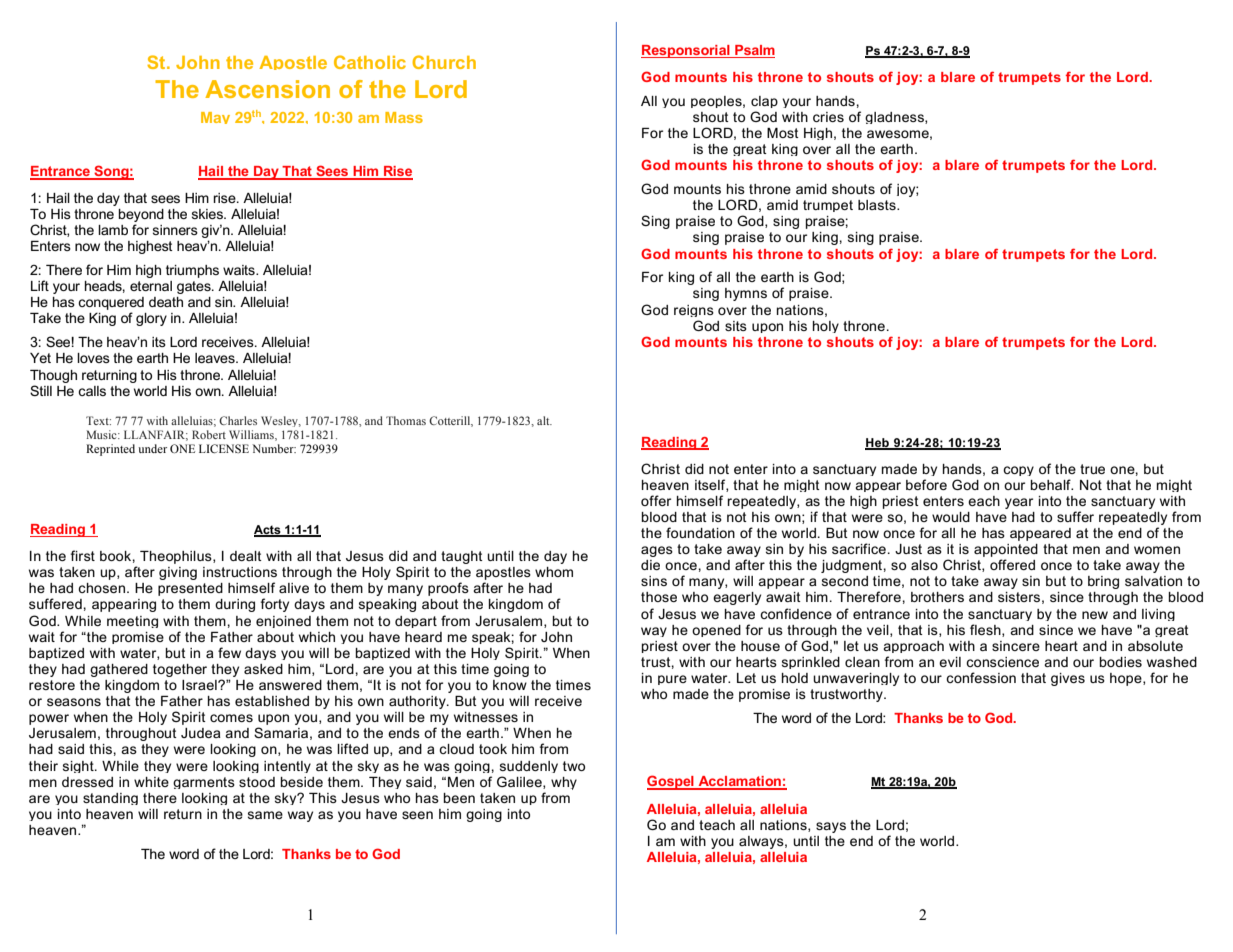 Image resolution: width=1233 pixels, height=952 pixels. What do you see at coordinates (564, 783) in the document?
I see `why` at bounding box center [564, 783].
